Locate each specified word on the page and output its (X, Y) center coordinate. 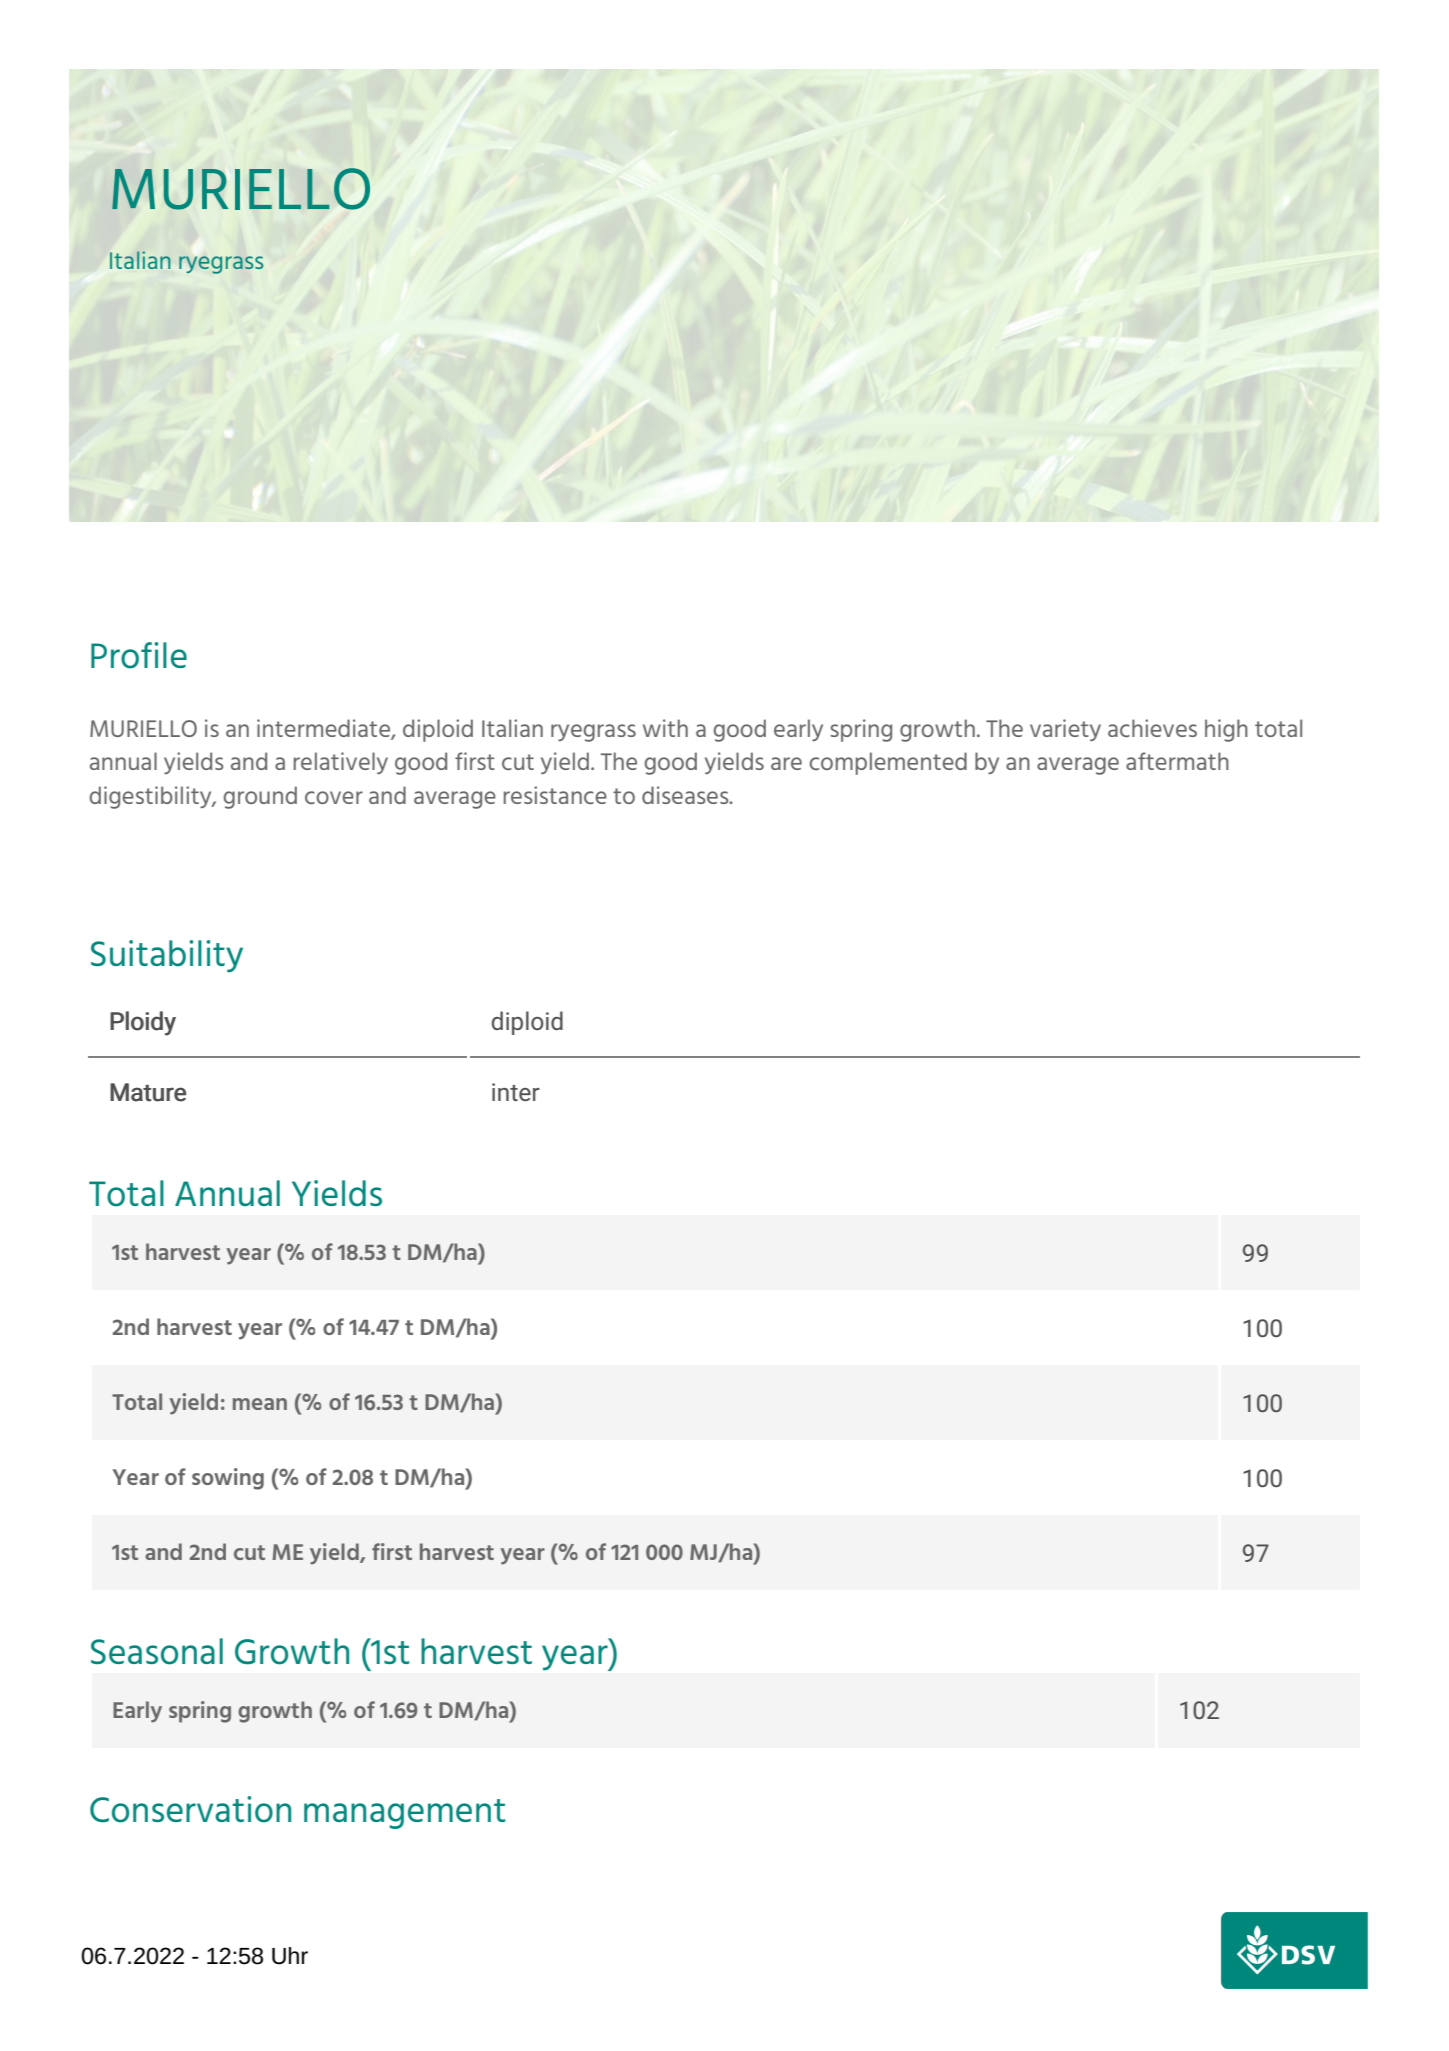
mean (260, 1404)
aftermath (1177, 761)
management (404, 1814)
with (665, 728)
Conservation (190, 1809)
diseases (686, 795)
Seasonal (157, 1651)
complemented (888, 763)
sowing (228, 1479)
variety (1065, 730)
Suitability (167, 956)
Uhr (290, 1956)
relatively (341, 763)
